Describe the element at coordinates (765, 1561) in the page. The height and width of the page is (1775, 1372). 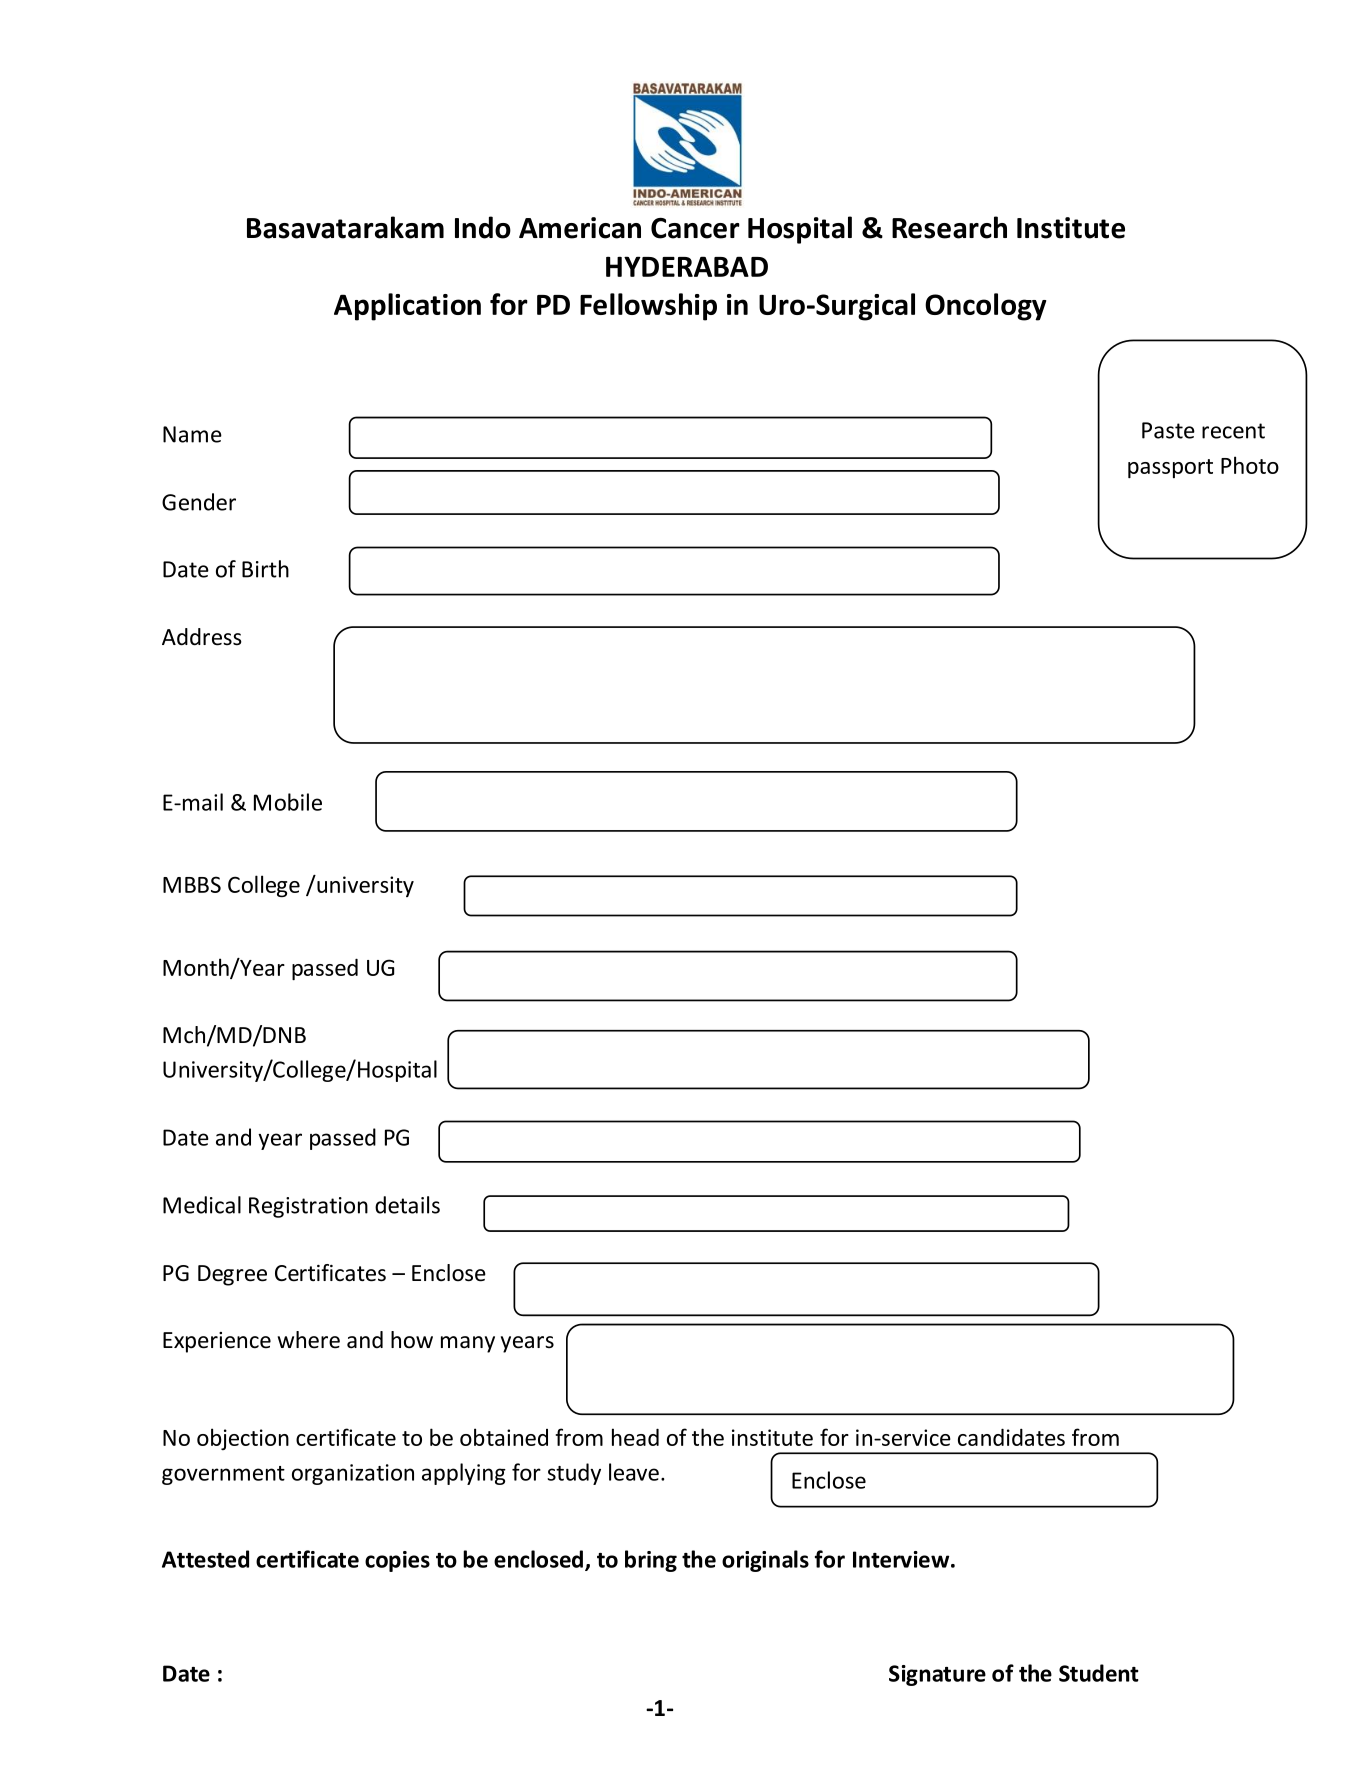
I see `originals` at that location.
